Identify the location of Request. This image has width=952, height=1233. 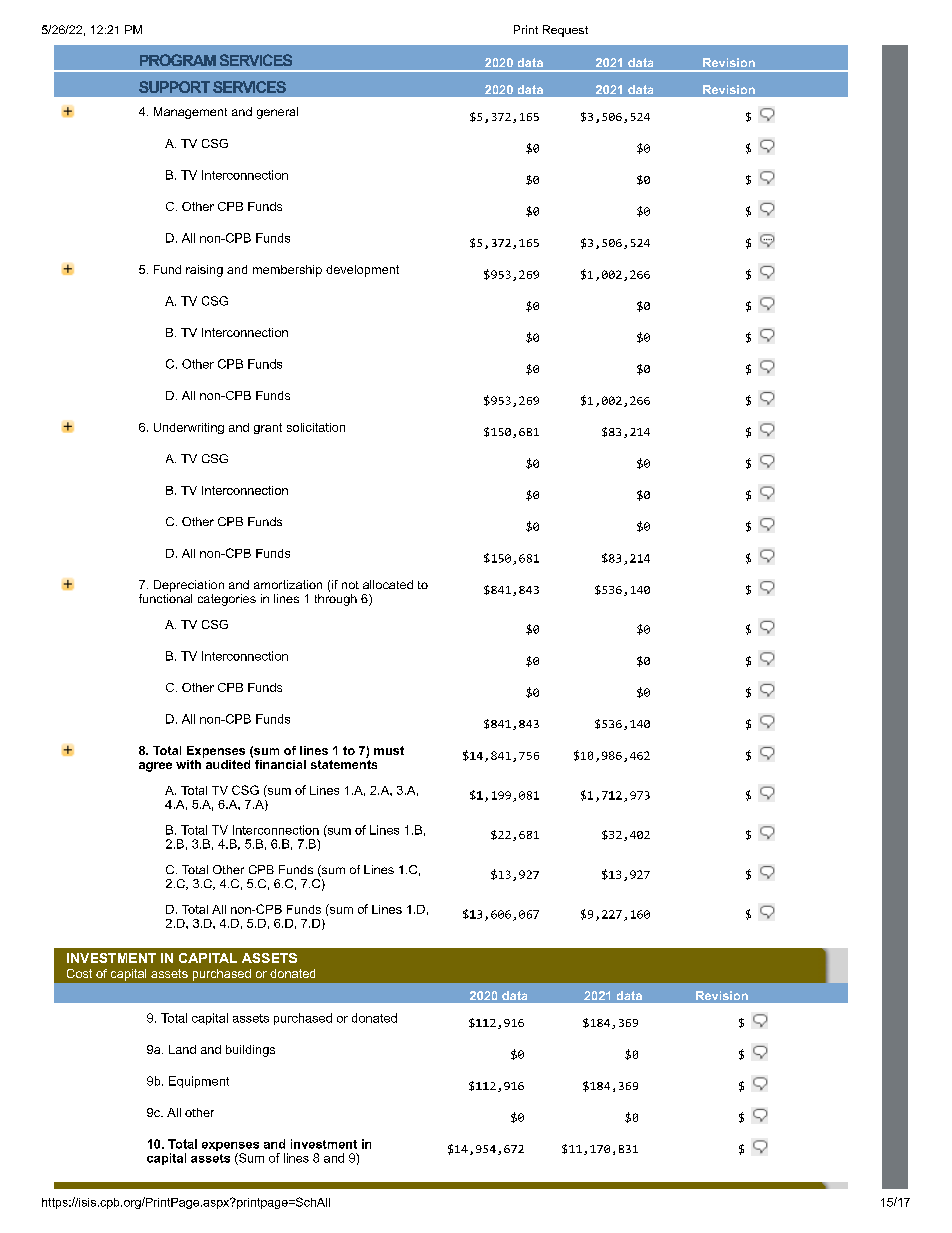
(565, 31).
